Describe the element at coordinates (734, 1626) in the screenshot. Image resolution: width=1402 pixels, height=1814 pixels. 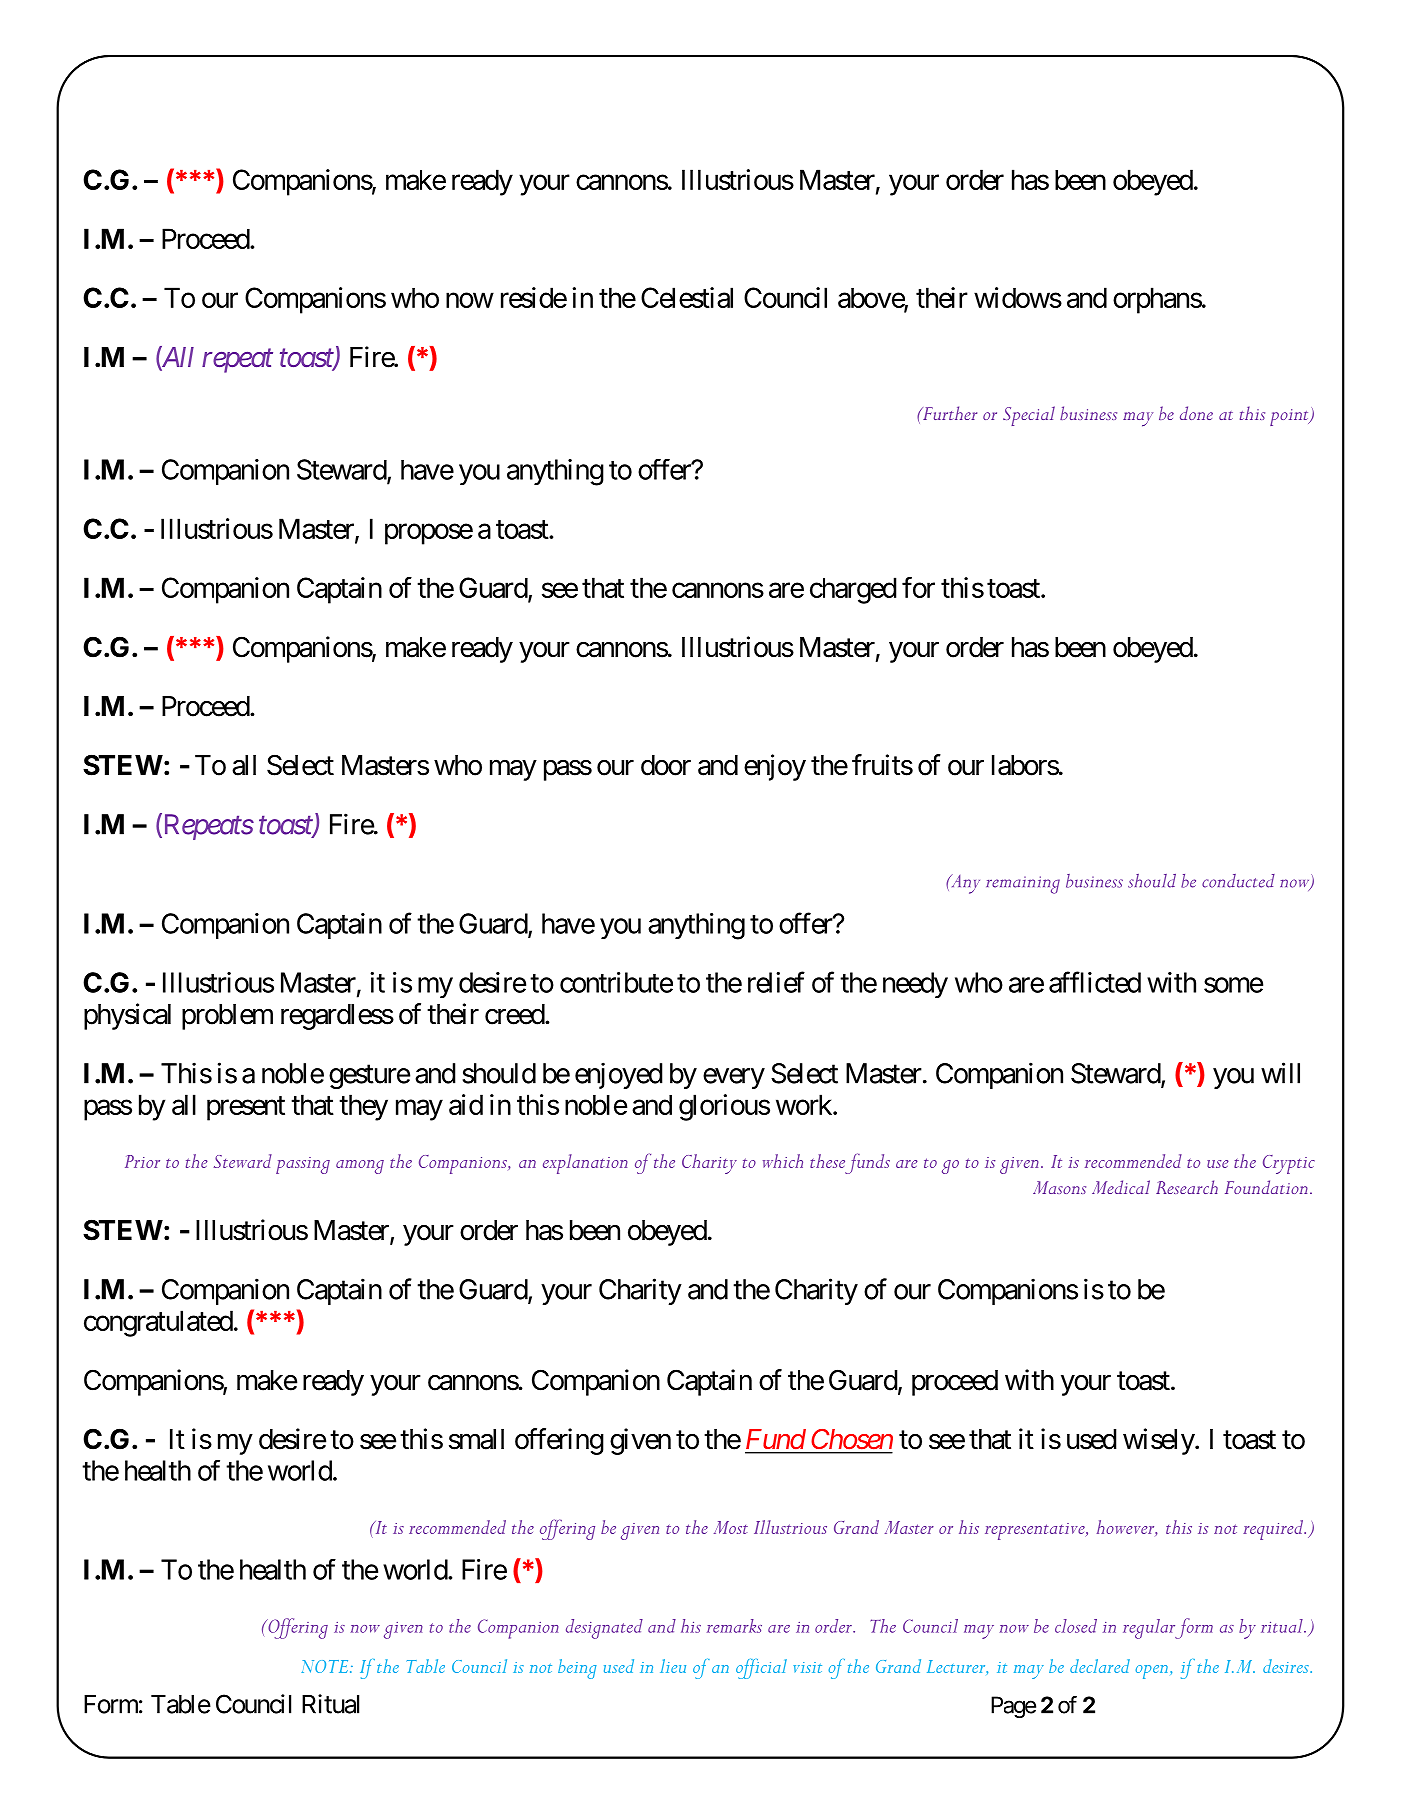
I see `remarks` at that location.
